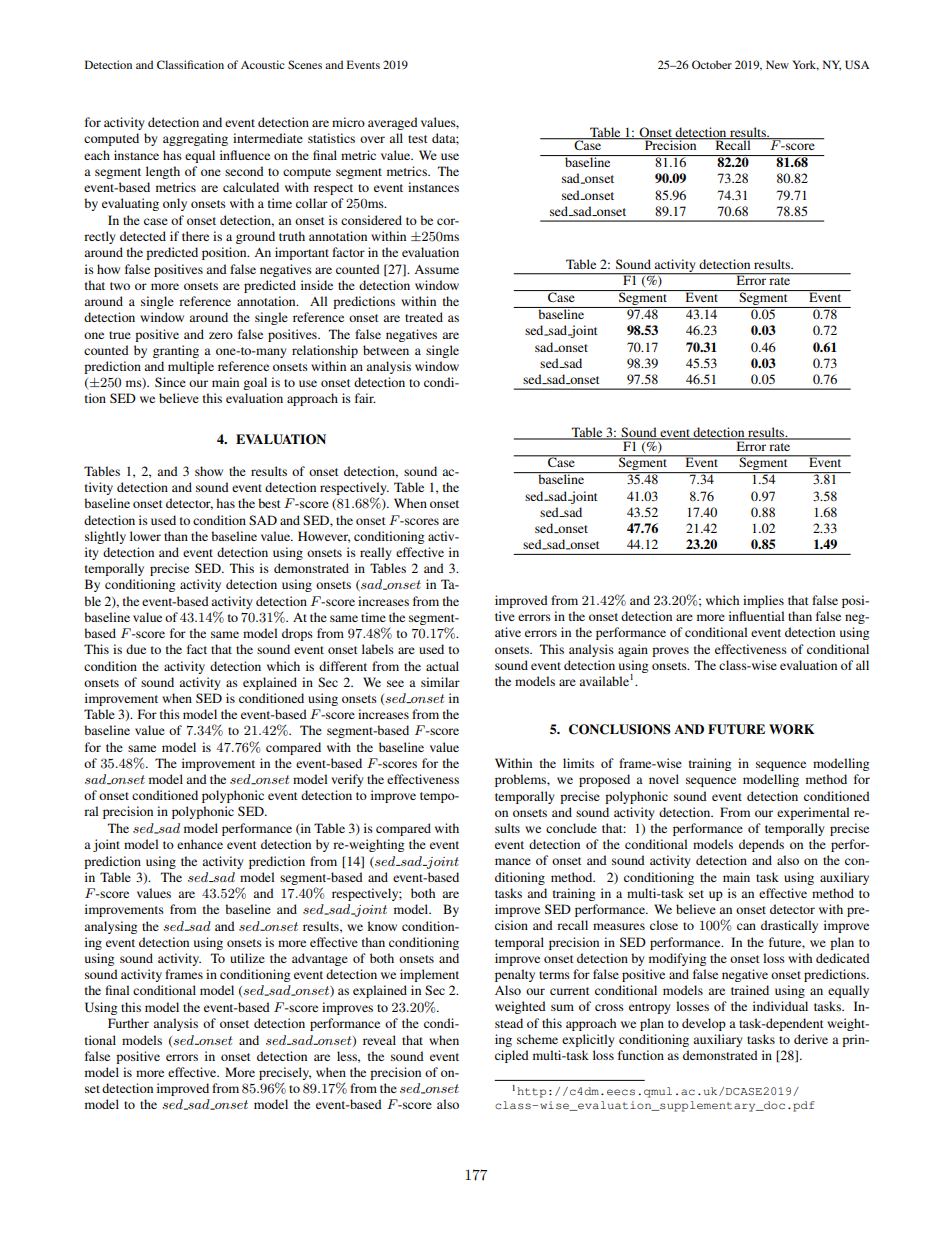  Describe the element at coordinates (777, 64) in the screenshot. I see `New` at that location.
